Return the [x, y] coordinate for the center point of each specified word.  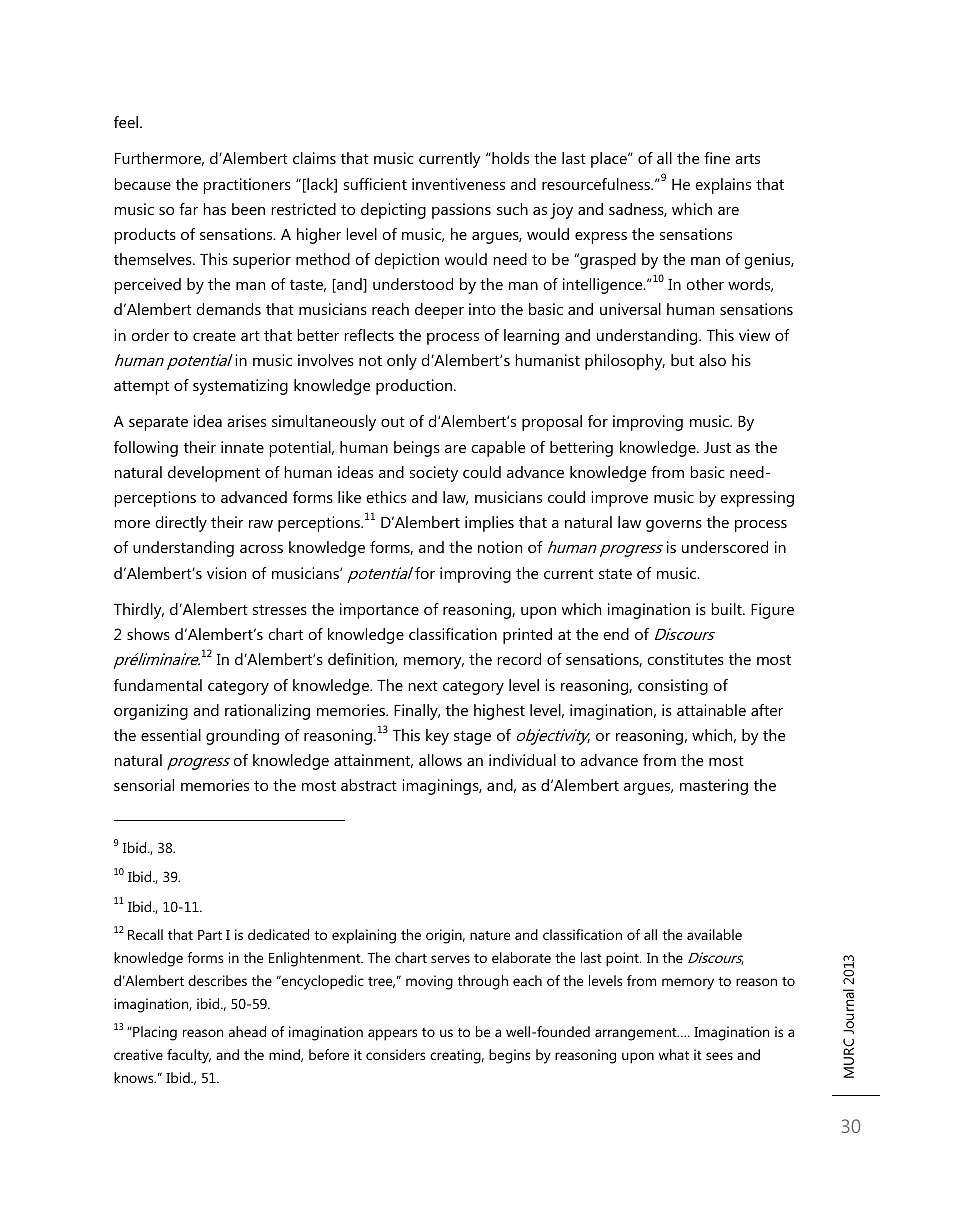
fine [717, 158]
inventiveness [458, 184]
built [727, 609]
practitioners [247, 186]
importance [379, 611]
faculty [189, 1056]
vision [226, 573]
